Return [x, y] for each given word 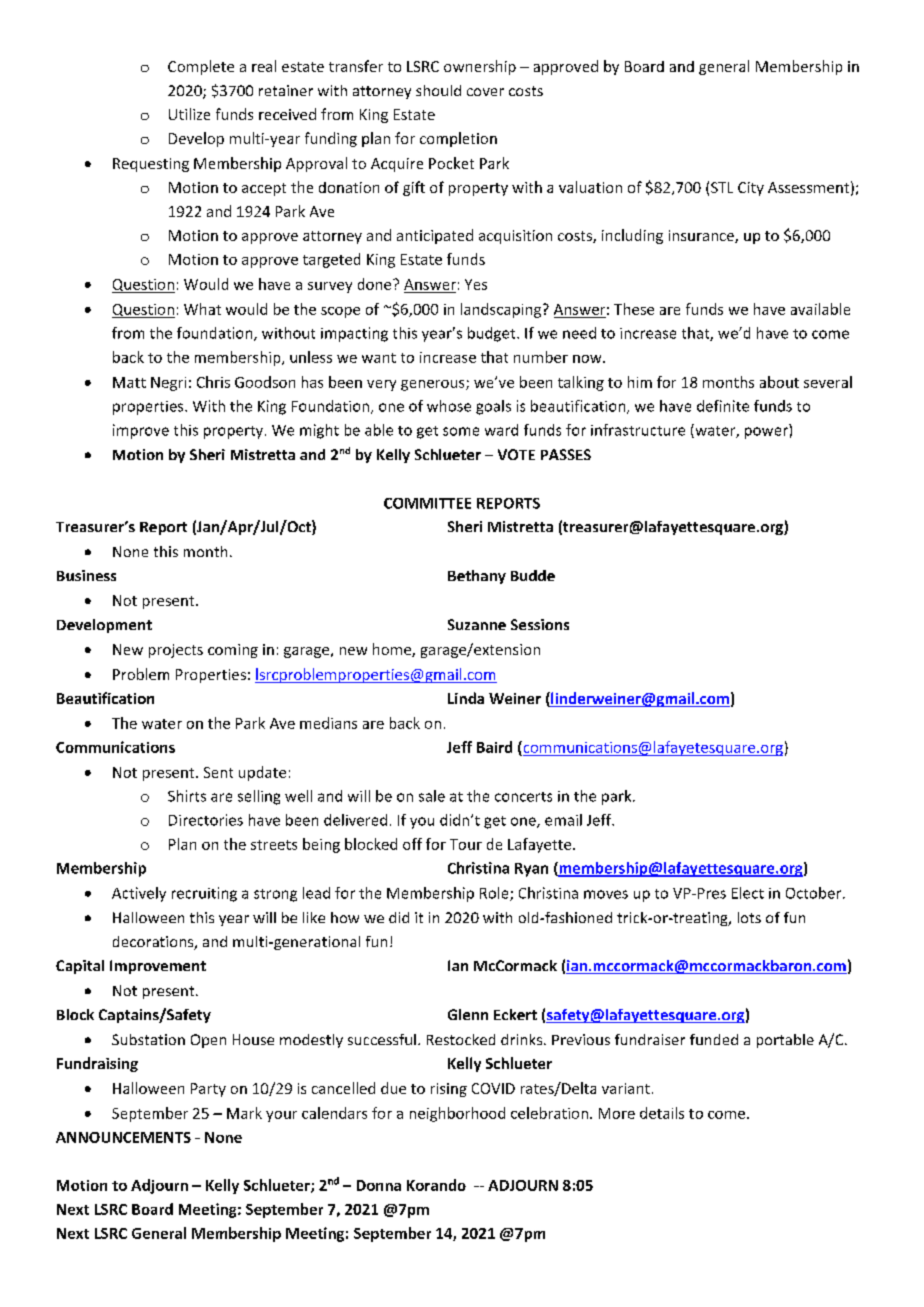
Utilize [189, 114]
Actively [139, 894]
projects [176, 651]
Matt [129, 382]
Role [495, 894]
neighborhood [457, 1114]
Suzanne [477, 624]
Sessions [540, 624]
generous [434, 385]
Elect [748, 893]
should [438, 90]
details [662, 1113]
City [751, 189]
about [779, 382]
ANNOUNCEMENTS [123, 1137]
